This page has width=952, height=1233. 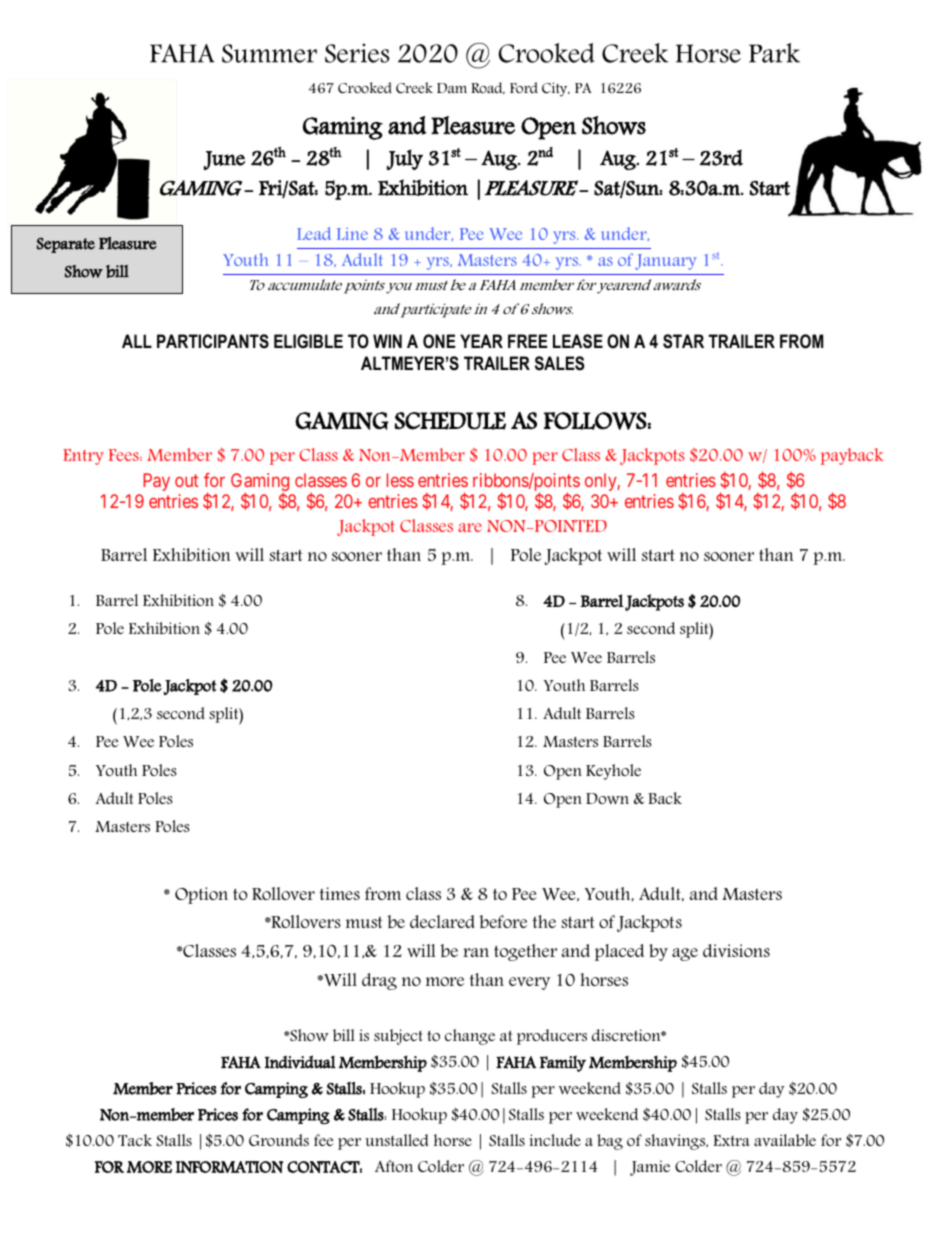 What do you see at coordinates (607, 799) in the page?
I see `Down` at bounding box center [607, 799].
